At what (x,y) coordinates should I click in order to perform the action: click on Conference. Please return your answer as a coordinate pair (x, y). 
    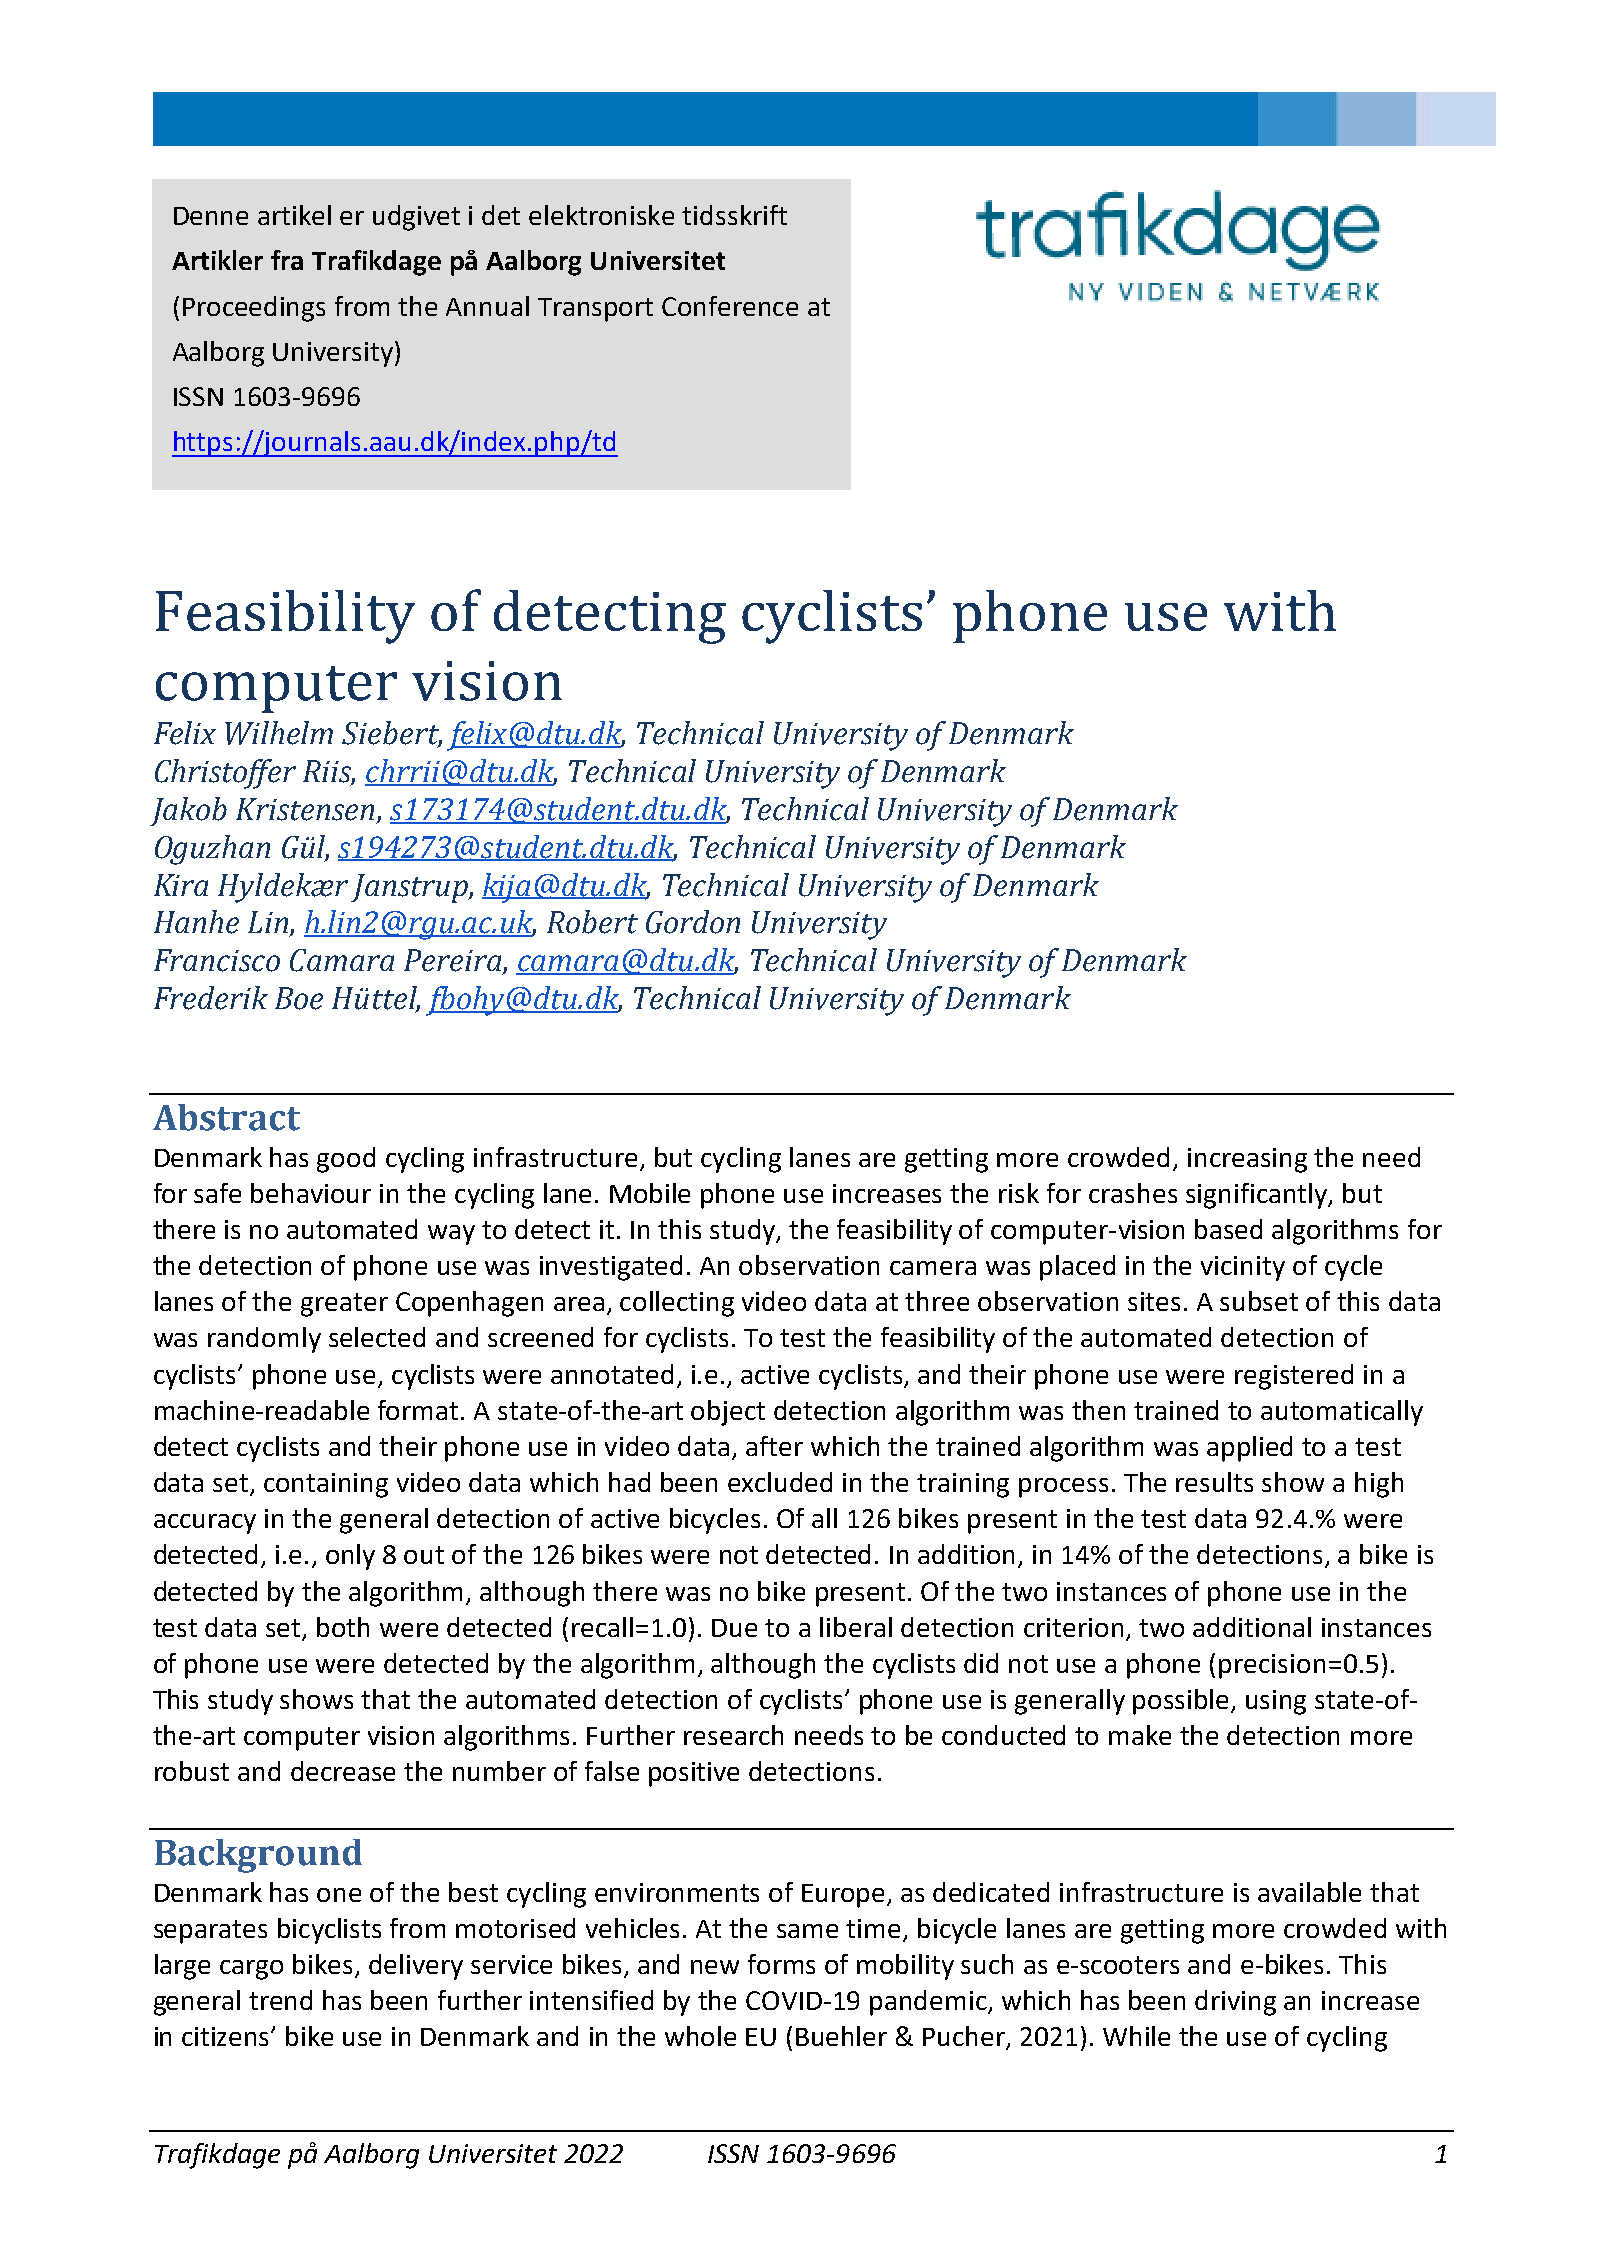
    Looking at the image, I should click on (730, 306).
